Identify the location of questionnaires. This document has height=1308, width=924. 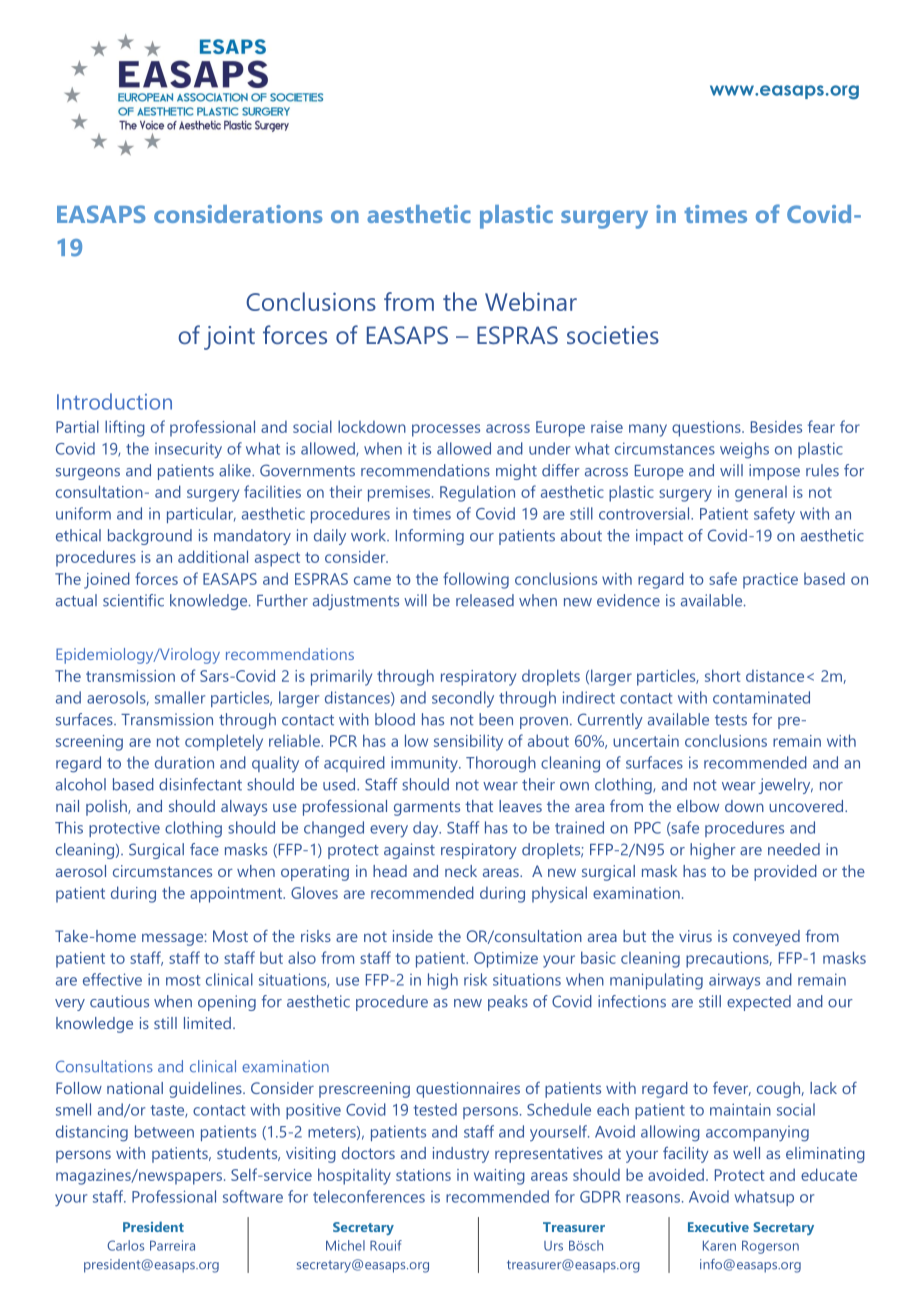
(468, 1090).
